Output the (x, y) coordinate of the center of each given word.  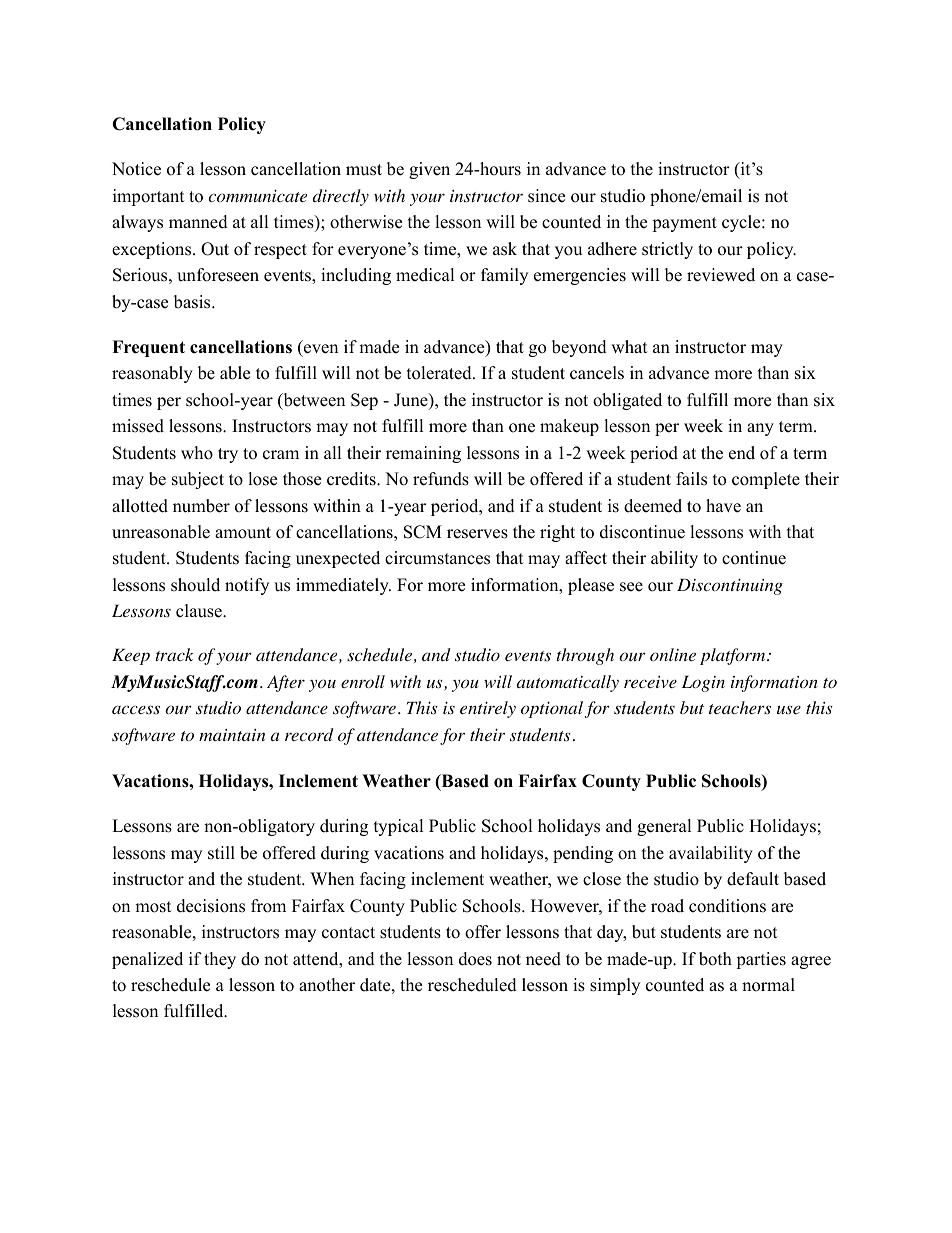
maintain (232, 735)
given (429, 170)
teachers (740, 708)
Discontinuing (730, 586)
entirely (488, 709)
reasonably (152, 374)
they (220, 960)
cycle (742, 223)
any (760, 429)
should (195, 585)
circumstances (437, 558)
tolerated (440, 373)
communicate (258, 195)
